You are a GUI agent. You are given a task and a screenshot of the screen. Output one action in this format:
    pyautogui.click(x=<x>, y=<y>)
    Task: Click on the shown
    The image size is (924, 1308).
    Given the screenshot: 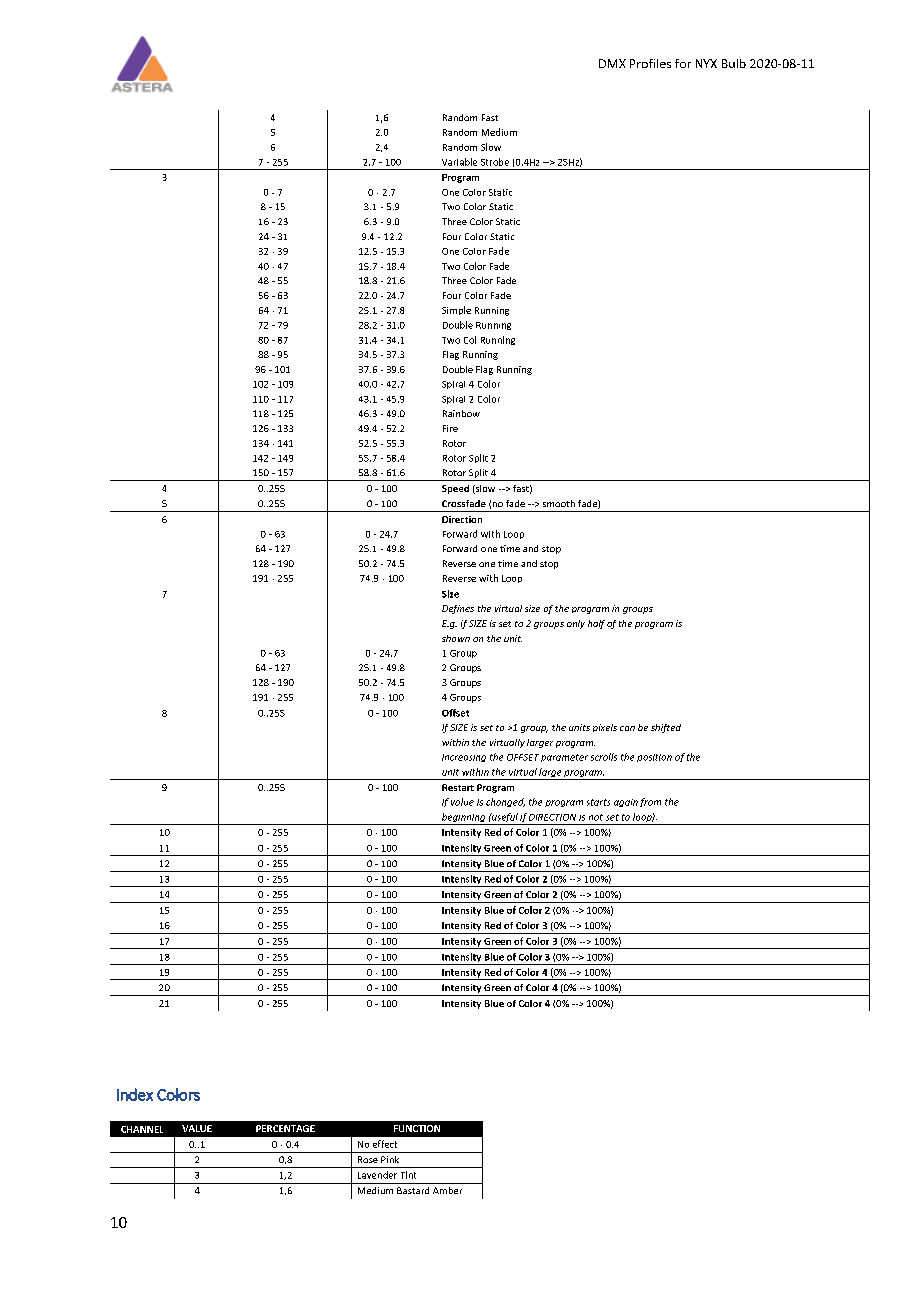 What is the action you would take?
    pyautogui.click(x=456, y=638)
